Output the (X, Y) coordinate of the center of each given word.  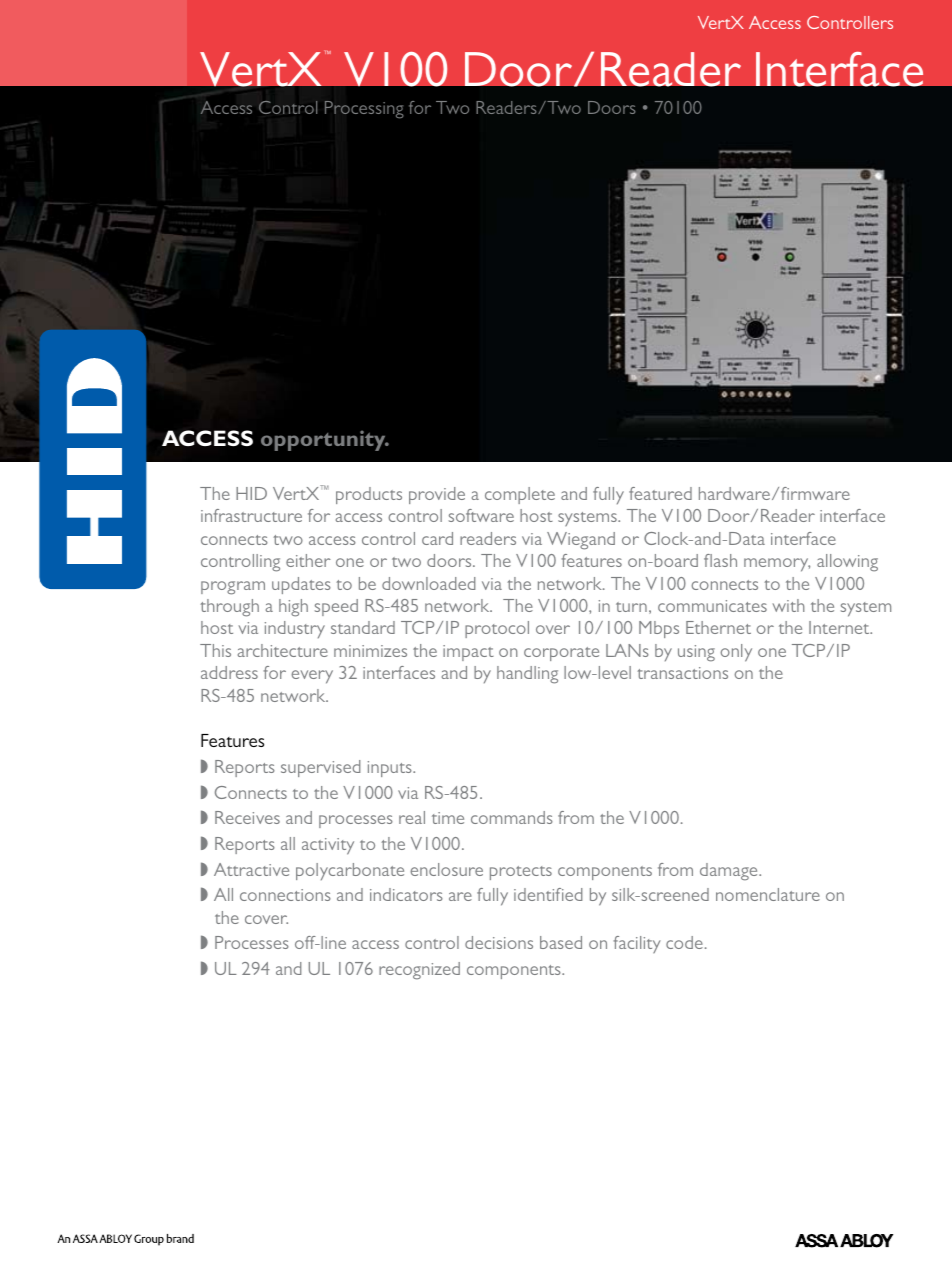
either (308, 560)
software (481, 515)
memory (777, 565)
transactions (682, 673)
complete (520, 495)
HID (251, 493)
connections (285, 895)
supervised (320, 768)
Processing (364, 110)
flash (720, 560)
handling (527, 675)
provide (437, 495)
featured (660, 493)
